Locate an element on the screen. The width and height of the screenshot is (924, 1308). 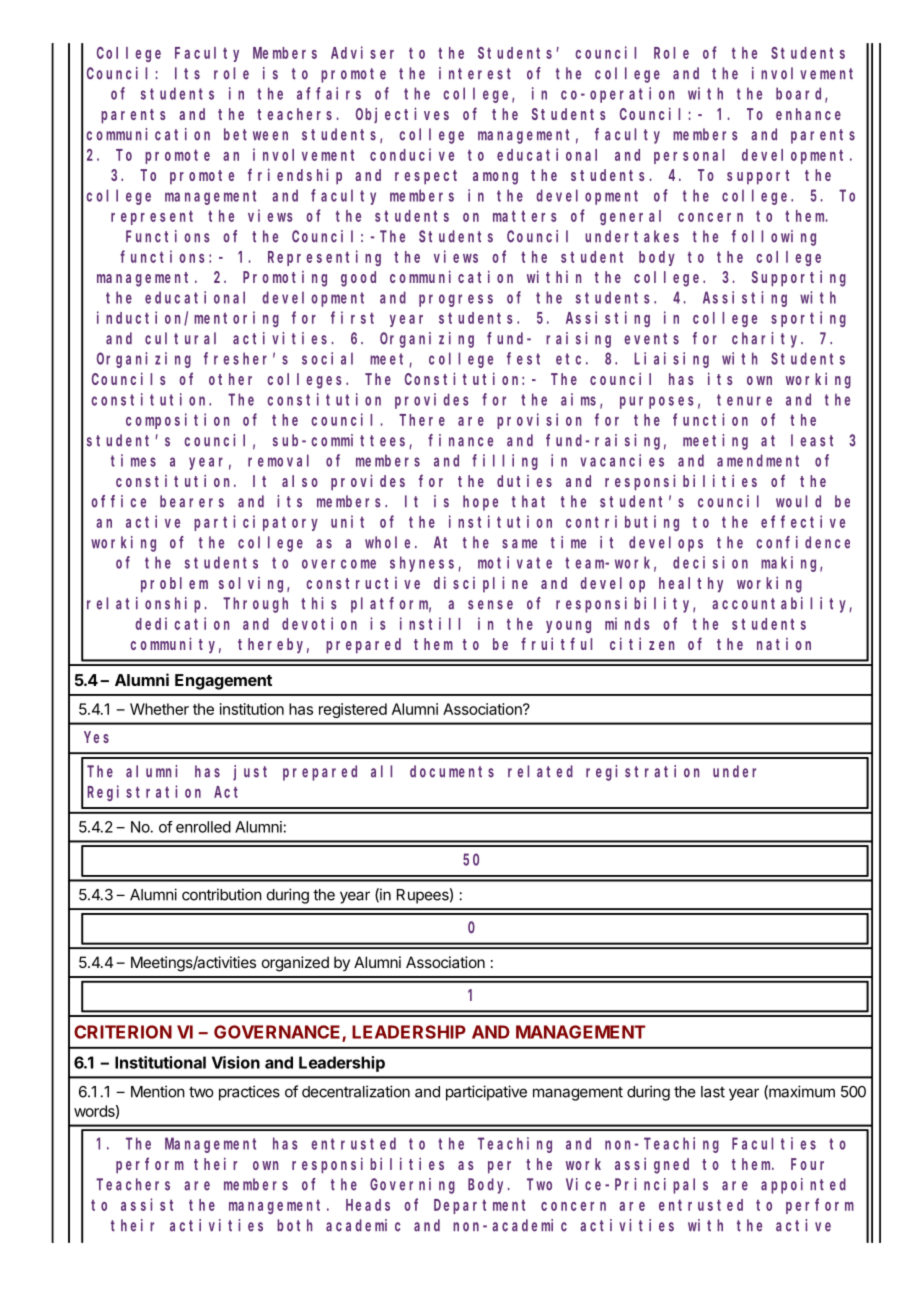
would is located at coordinates (798, 501).
